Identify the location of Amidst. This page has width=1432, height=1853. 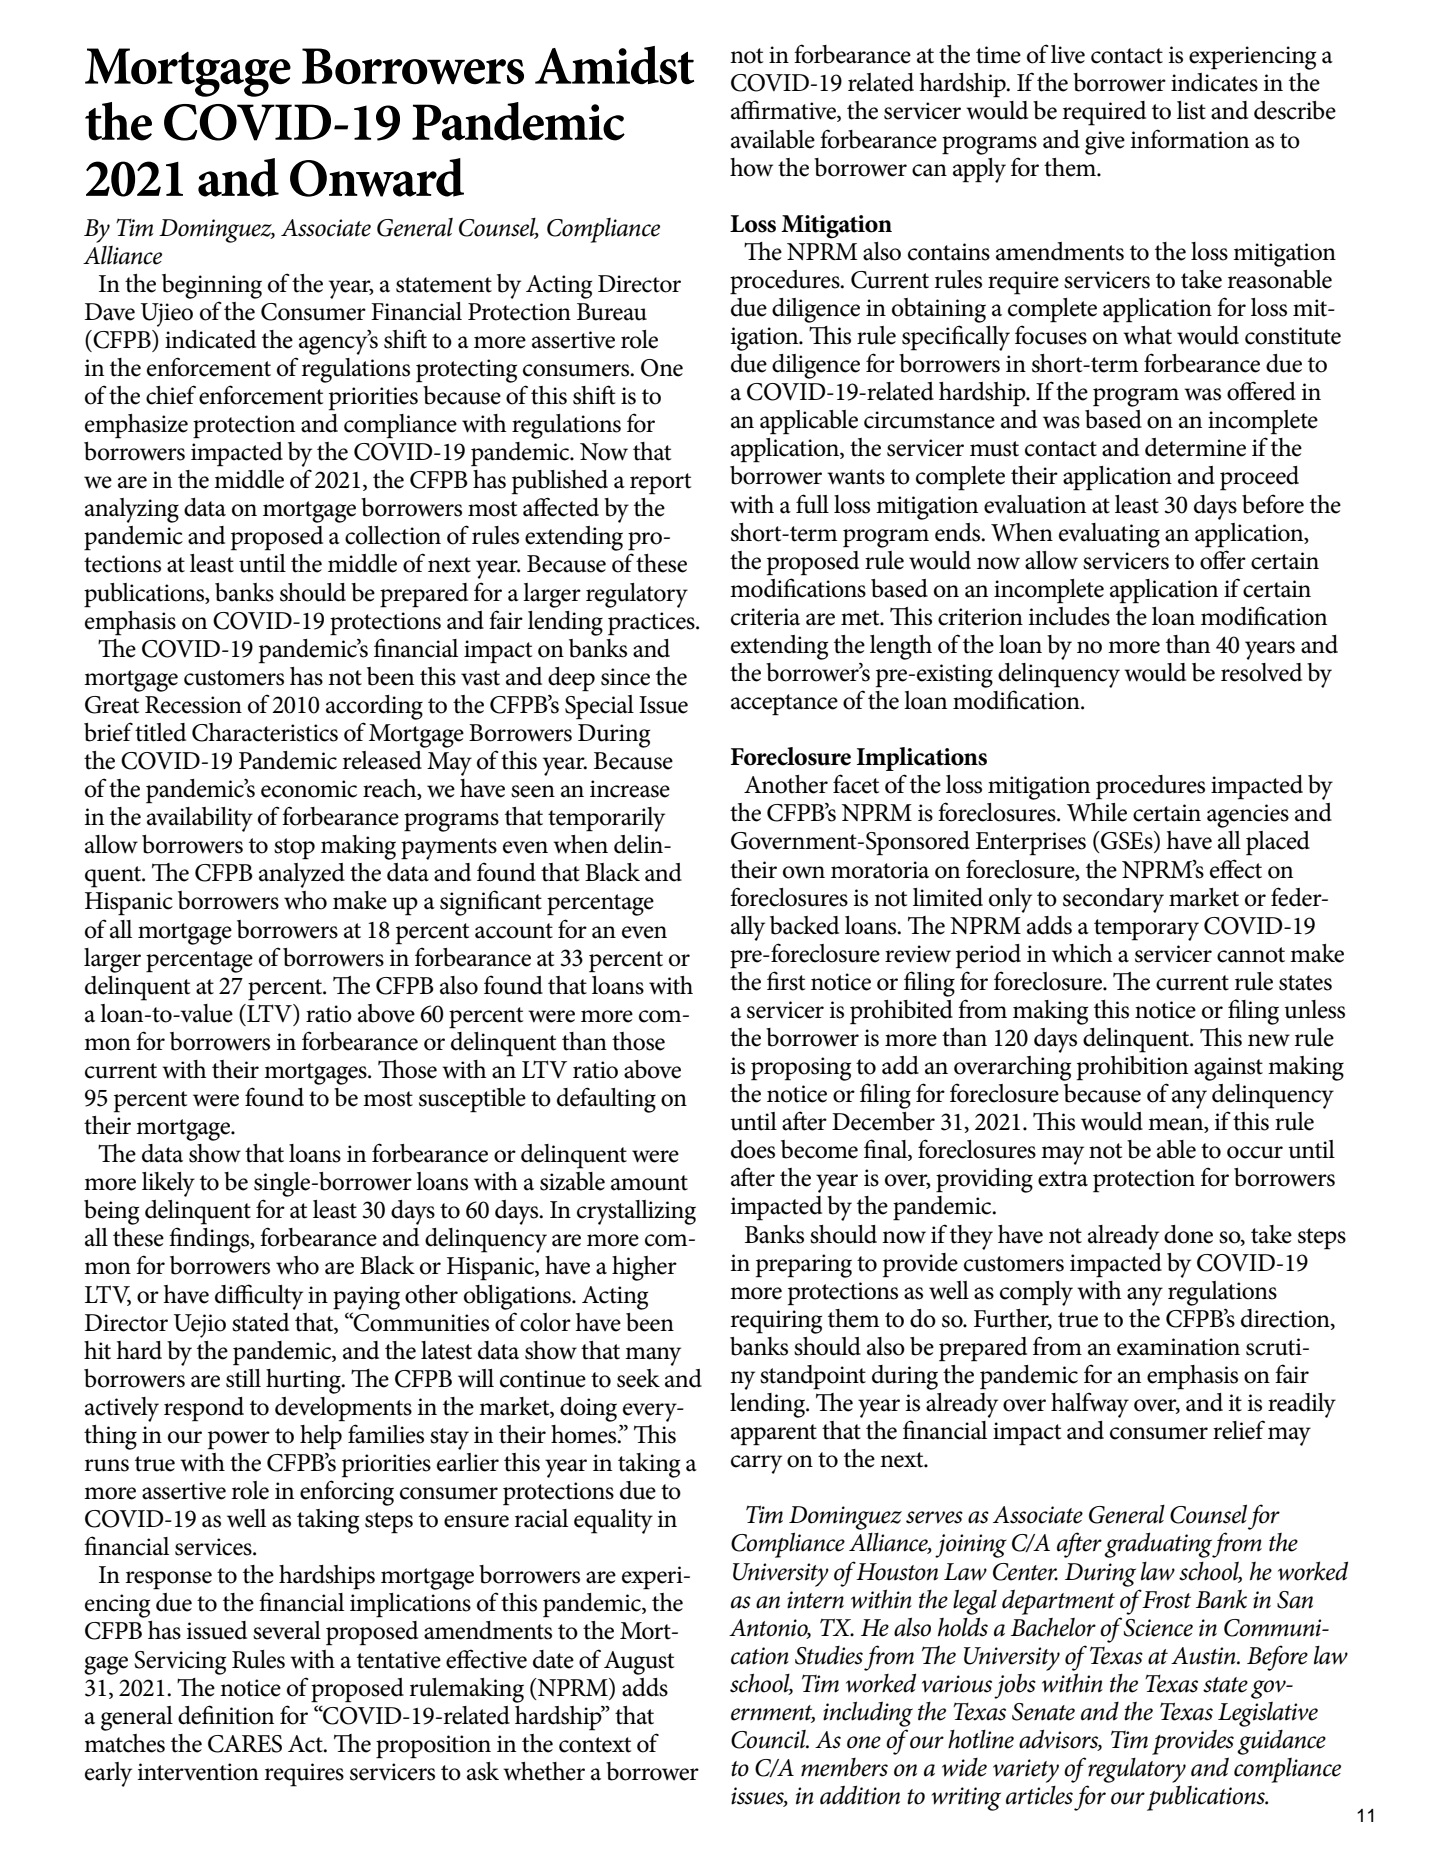
(614, 65).
